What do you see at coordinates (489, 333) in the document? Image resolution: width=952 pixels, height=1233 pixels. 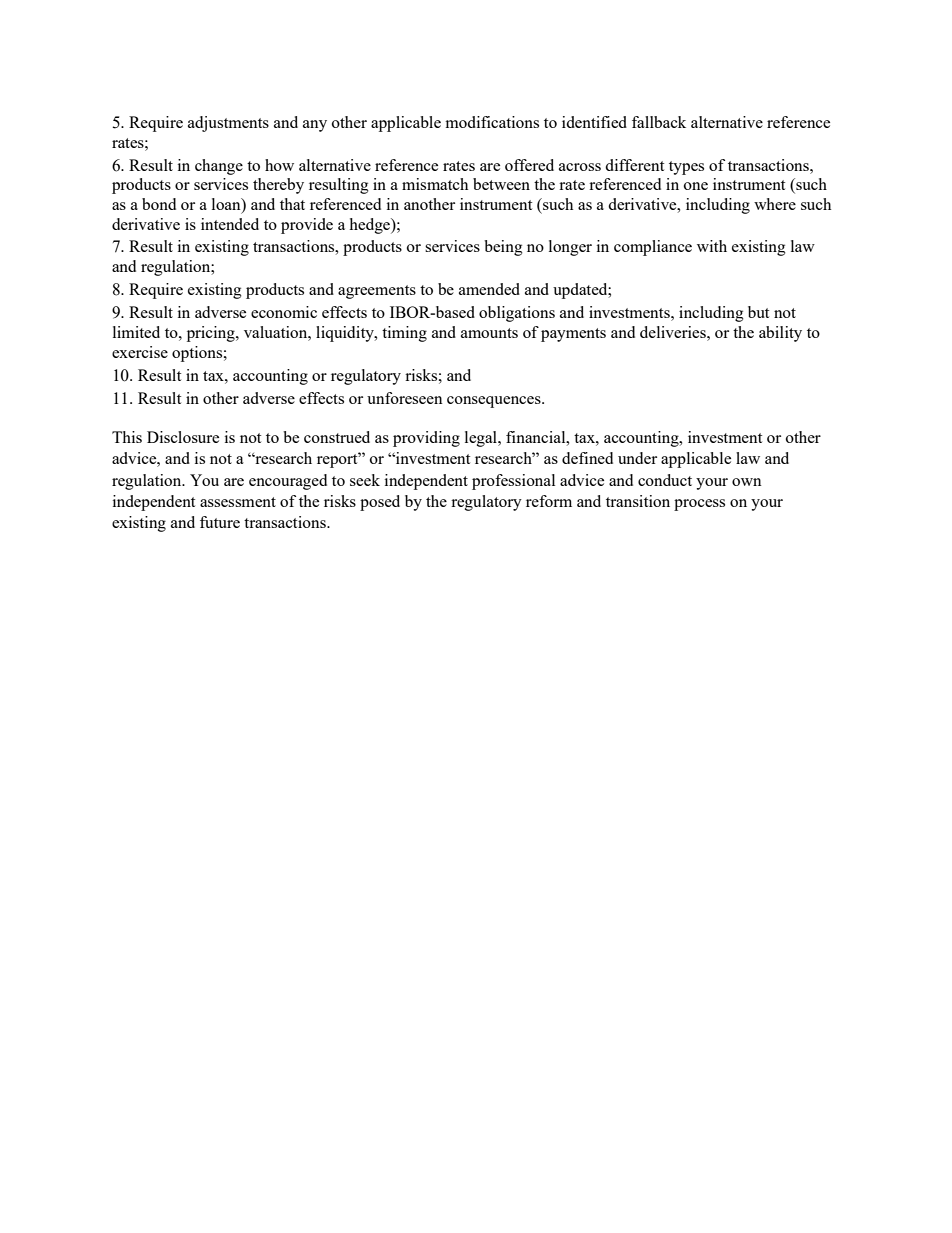 I see `amounts` at bounding box center [489, 333].
